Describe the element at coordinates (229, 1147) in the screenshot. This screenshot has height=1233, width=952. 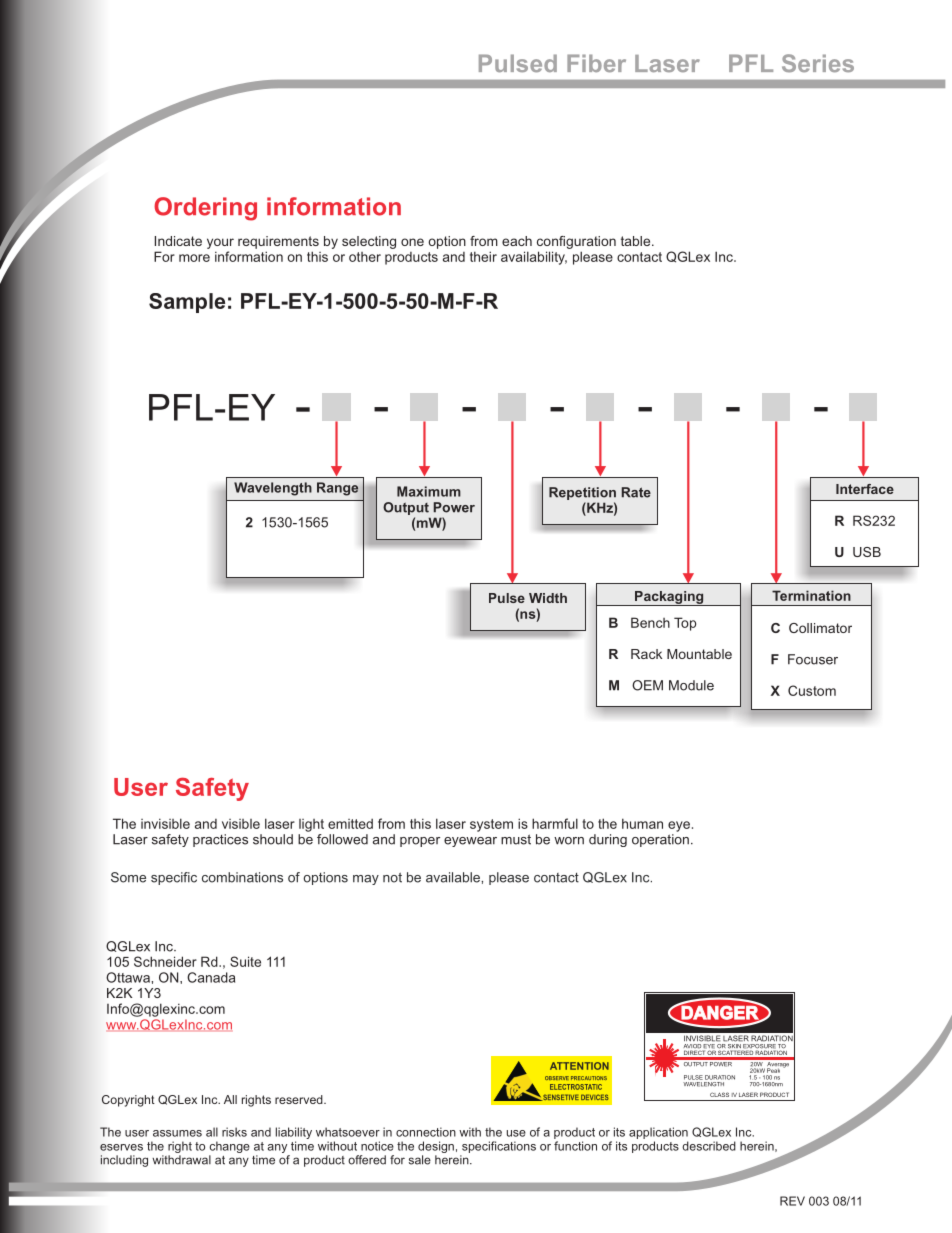
I see `change` at that location.
